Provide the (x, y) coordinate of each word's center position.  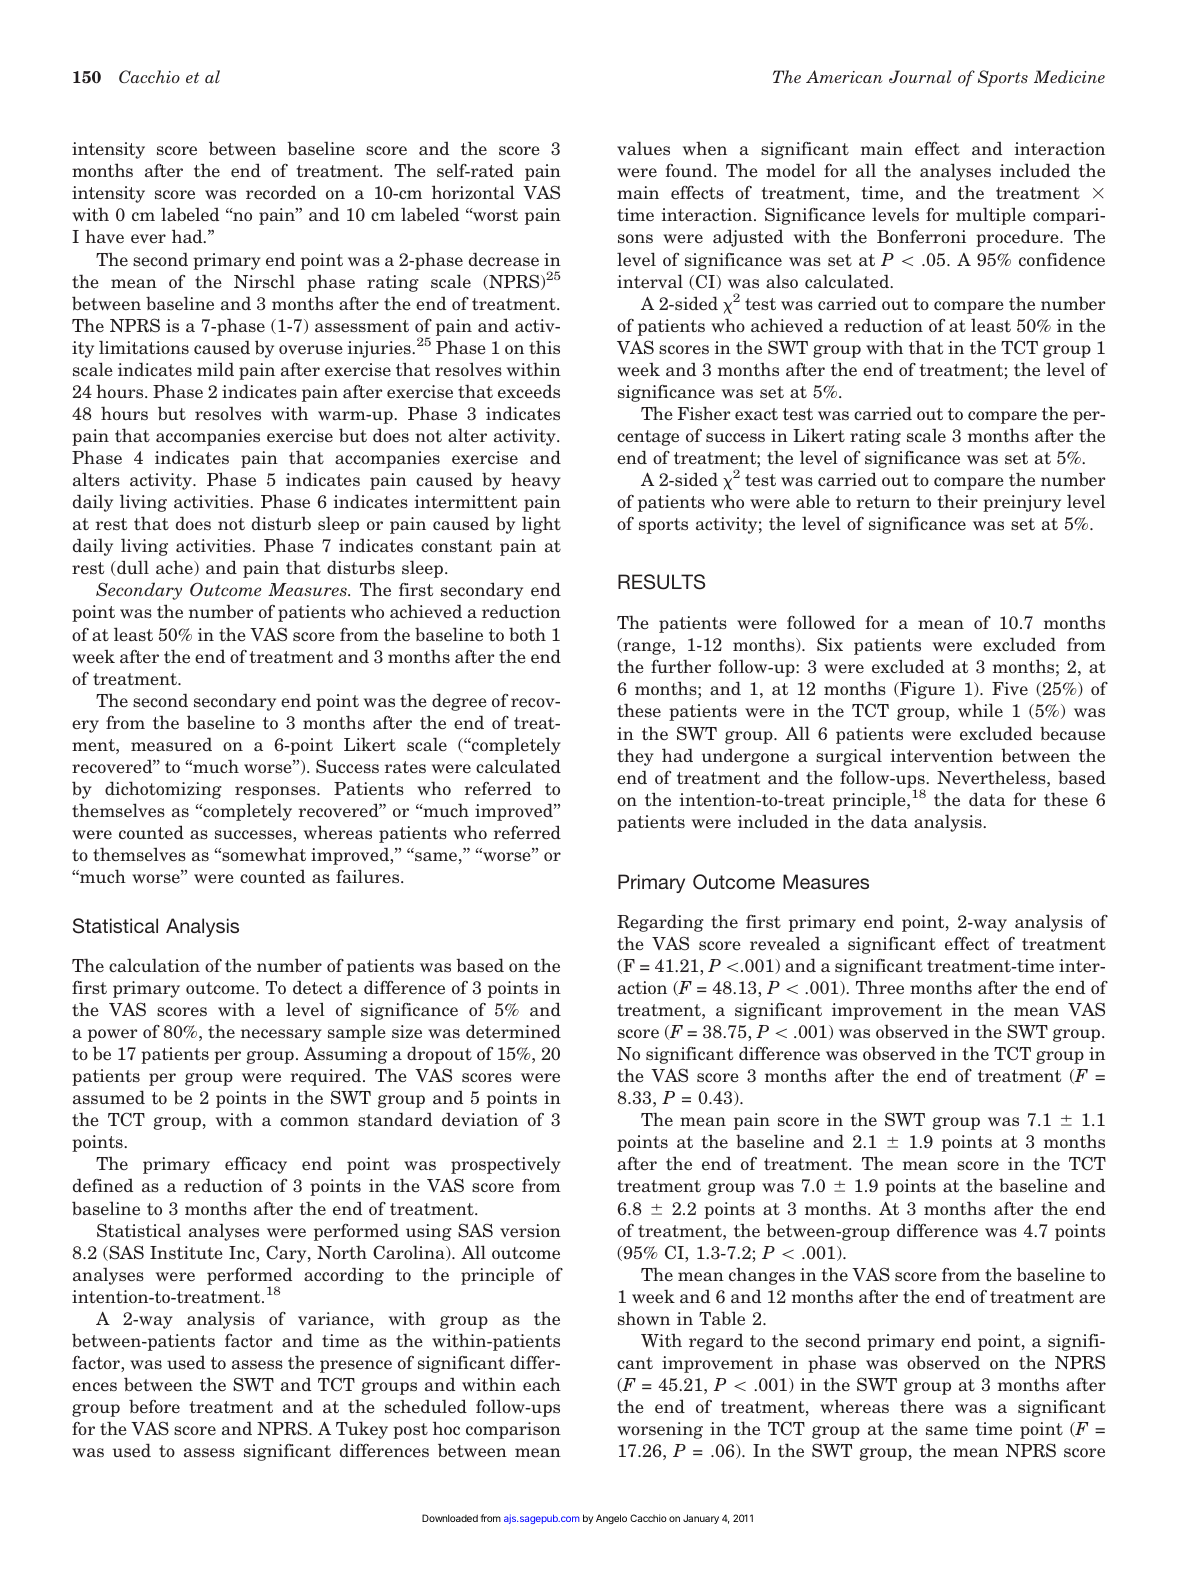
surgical (849, 757)
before (154, 1406)
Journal (920, 77)
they (635, 757)
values (643, 148)
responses (276, 792)
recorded (281, 192)
